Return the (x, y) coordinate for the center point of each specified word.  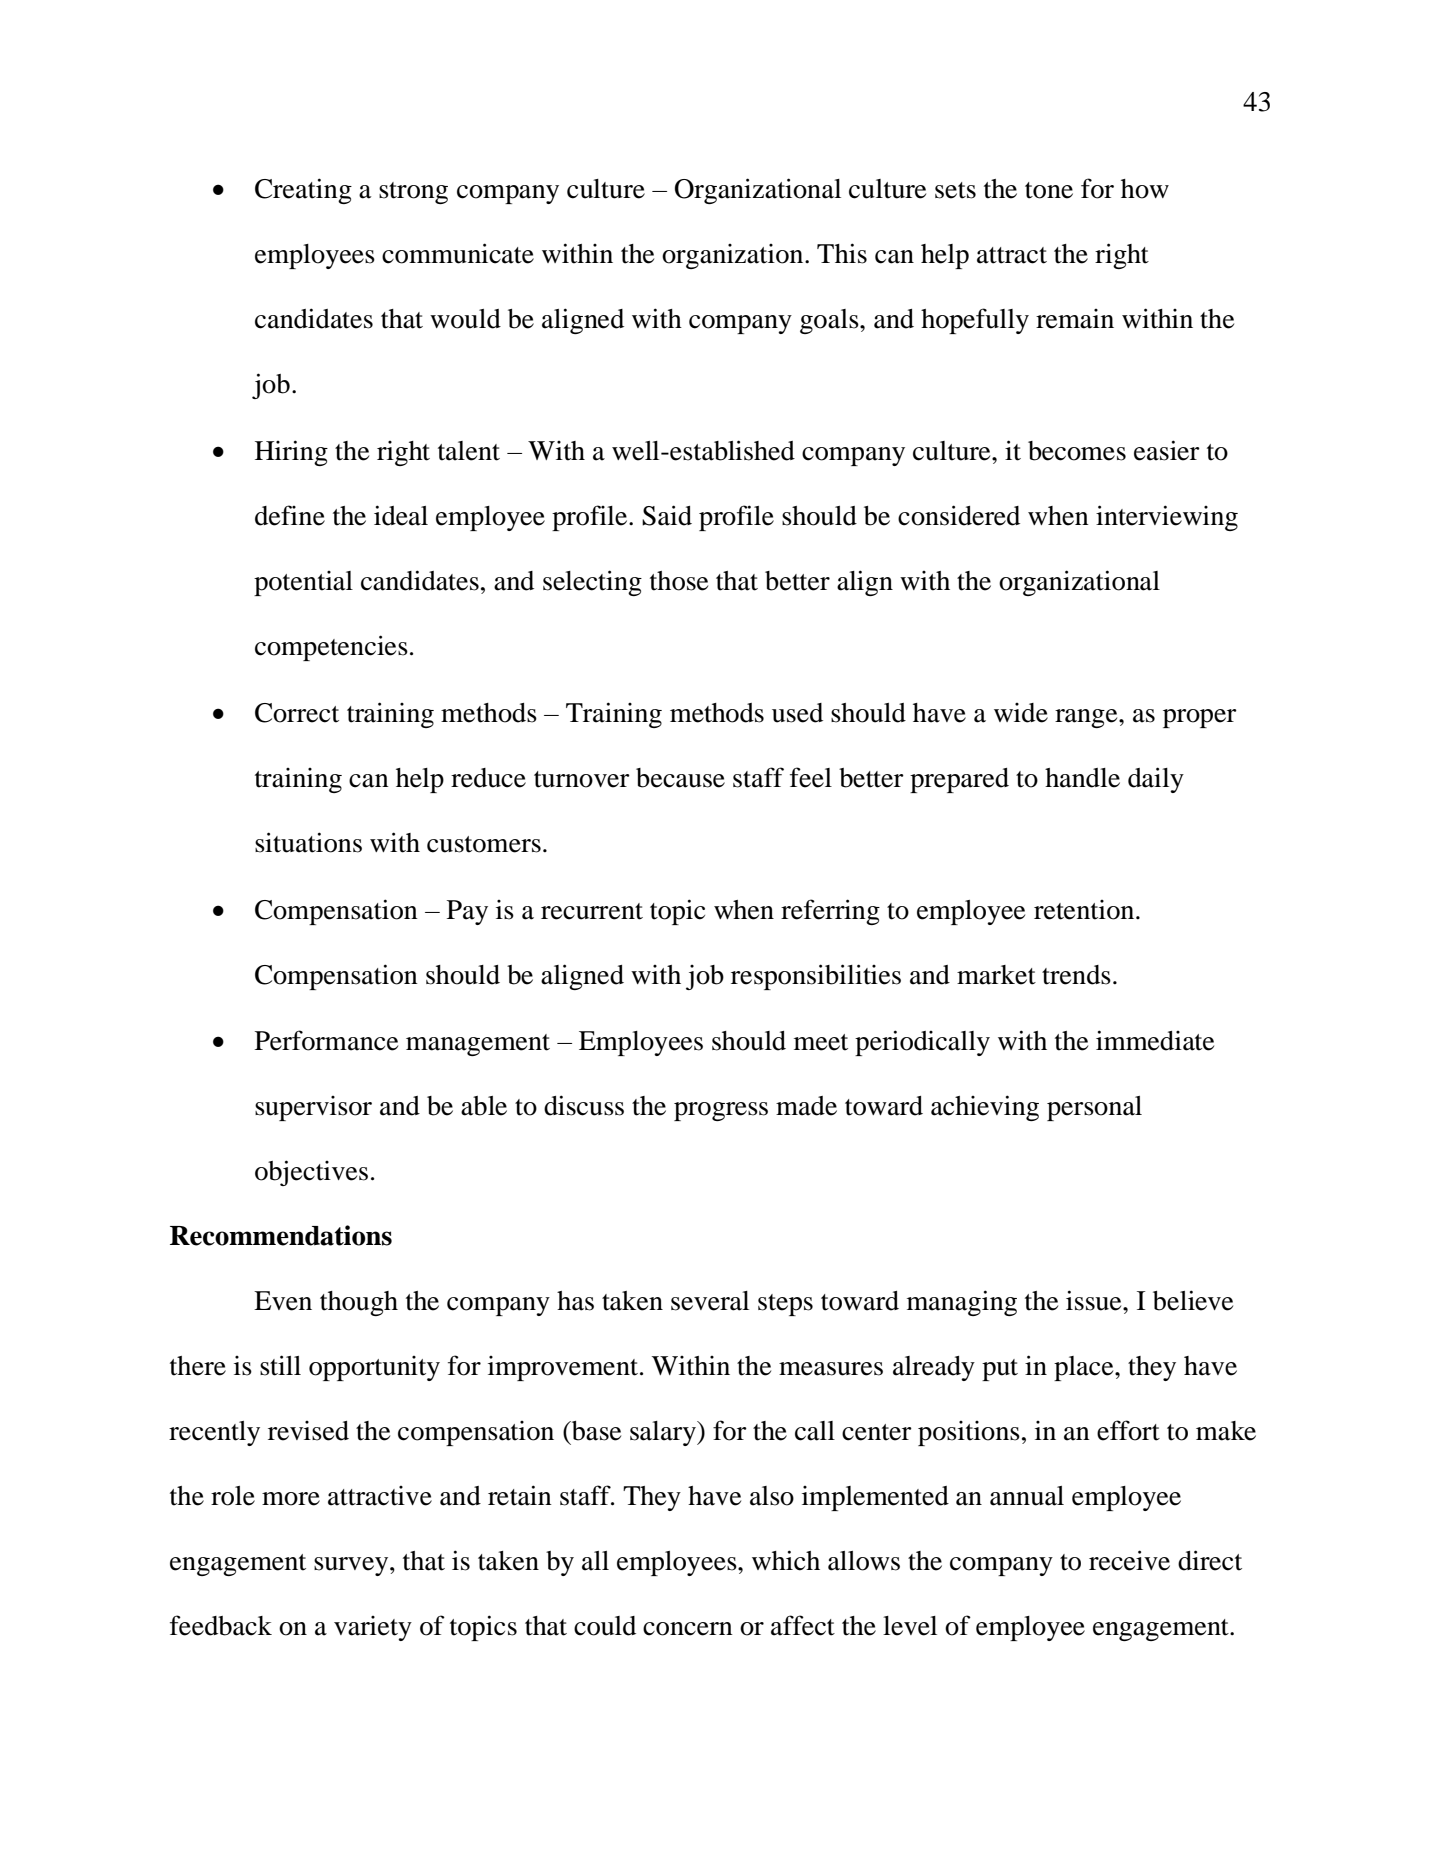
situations (308, 842)
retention (1085, 910)
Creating (303, 191)
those (679, 581)
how (1145, 189)
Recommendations (281, 1235)
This (842, 253)
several (710, 1301)
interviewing (1167, 518)
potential (303, 583)
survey (352, 1566)
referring (830, 912)
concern (688, 1629)
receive (1129, 1560)
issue (1095, 1300)
